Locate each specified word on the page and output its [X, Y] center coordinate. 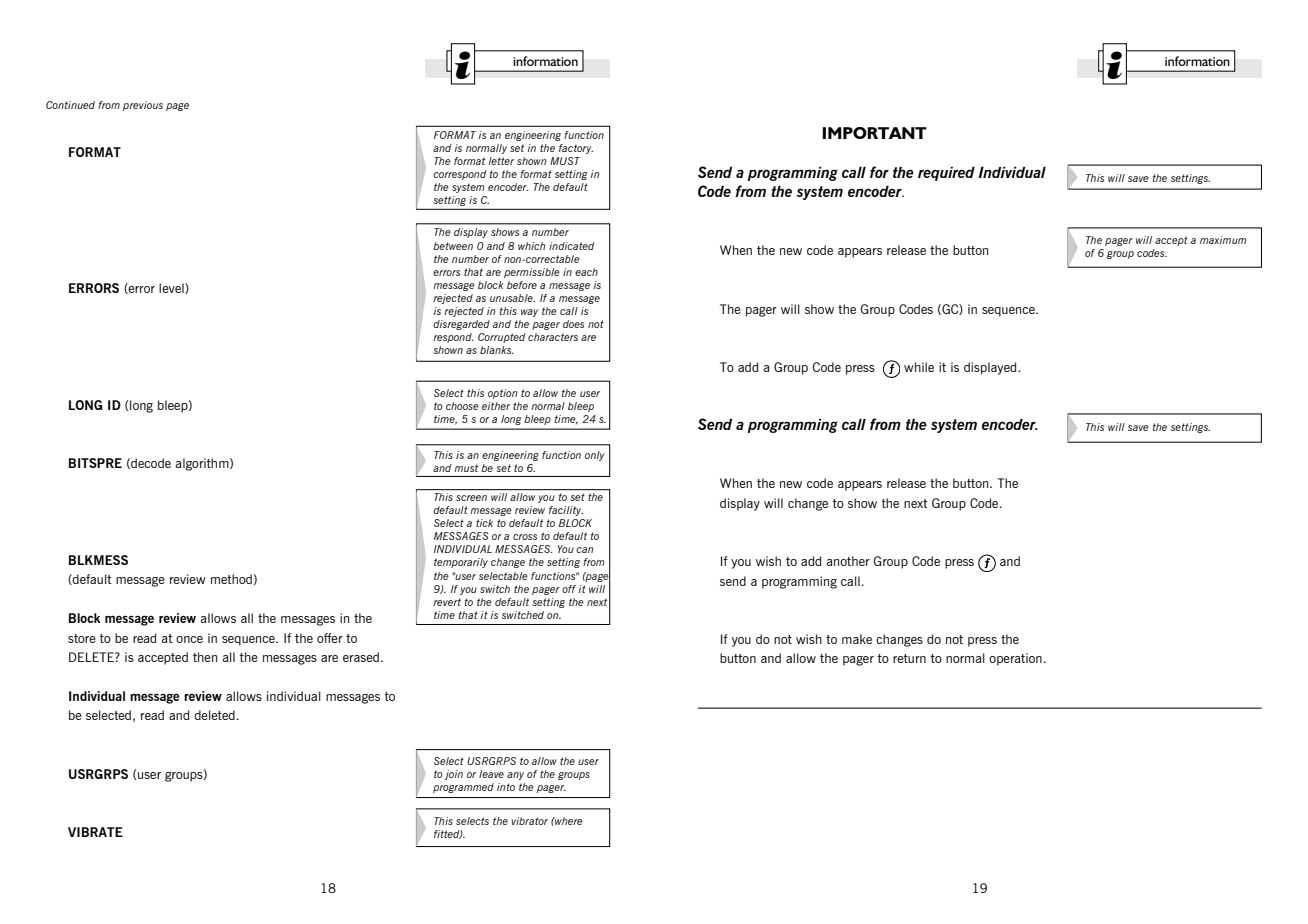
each [586, 272]
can [585, 550]
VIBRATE [95, 832]
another [848, 561]
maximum [1223, 240]
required [946, 174]
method [231, 579]
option [503, 394]
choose [462, 406]
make [857, 639]
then [205, 657]
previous [143, 106]
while [919, 367]
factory [576, 149]
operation [1015, 659]
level [172, 288]
